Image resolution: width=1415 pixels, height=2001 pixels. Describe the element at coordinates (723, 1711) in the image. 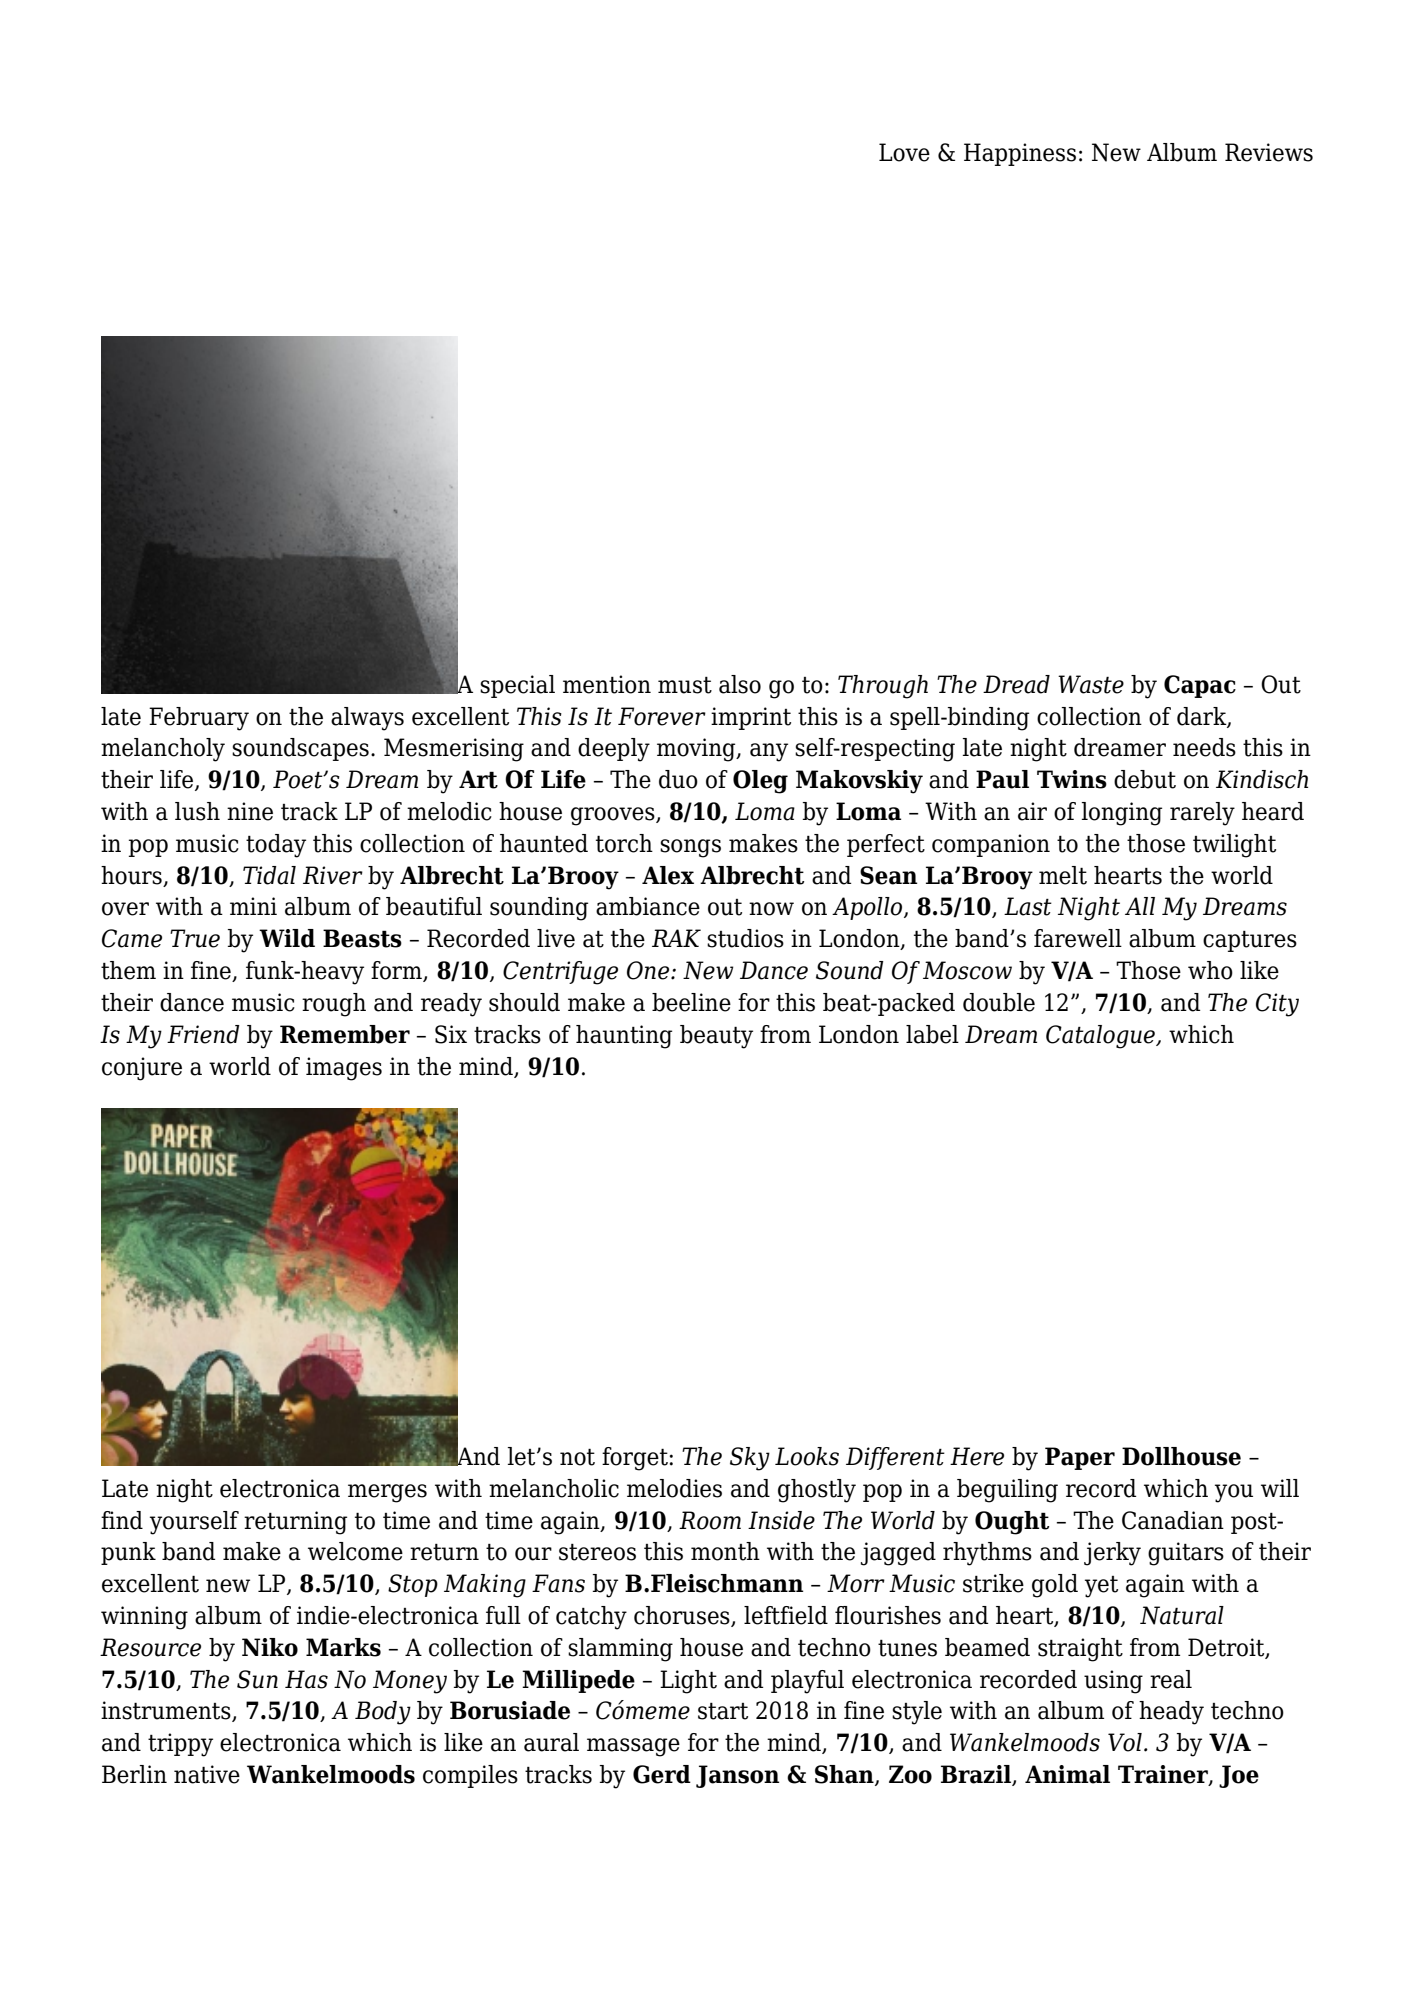

I see `start` at that location.
